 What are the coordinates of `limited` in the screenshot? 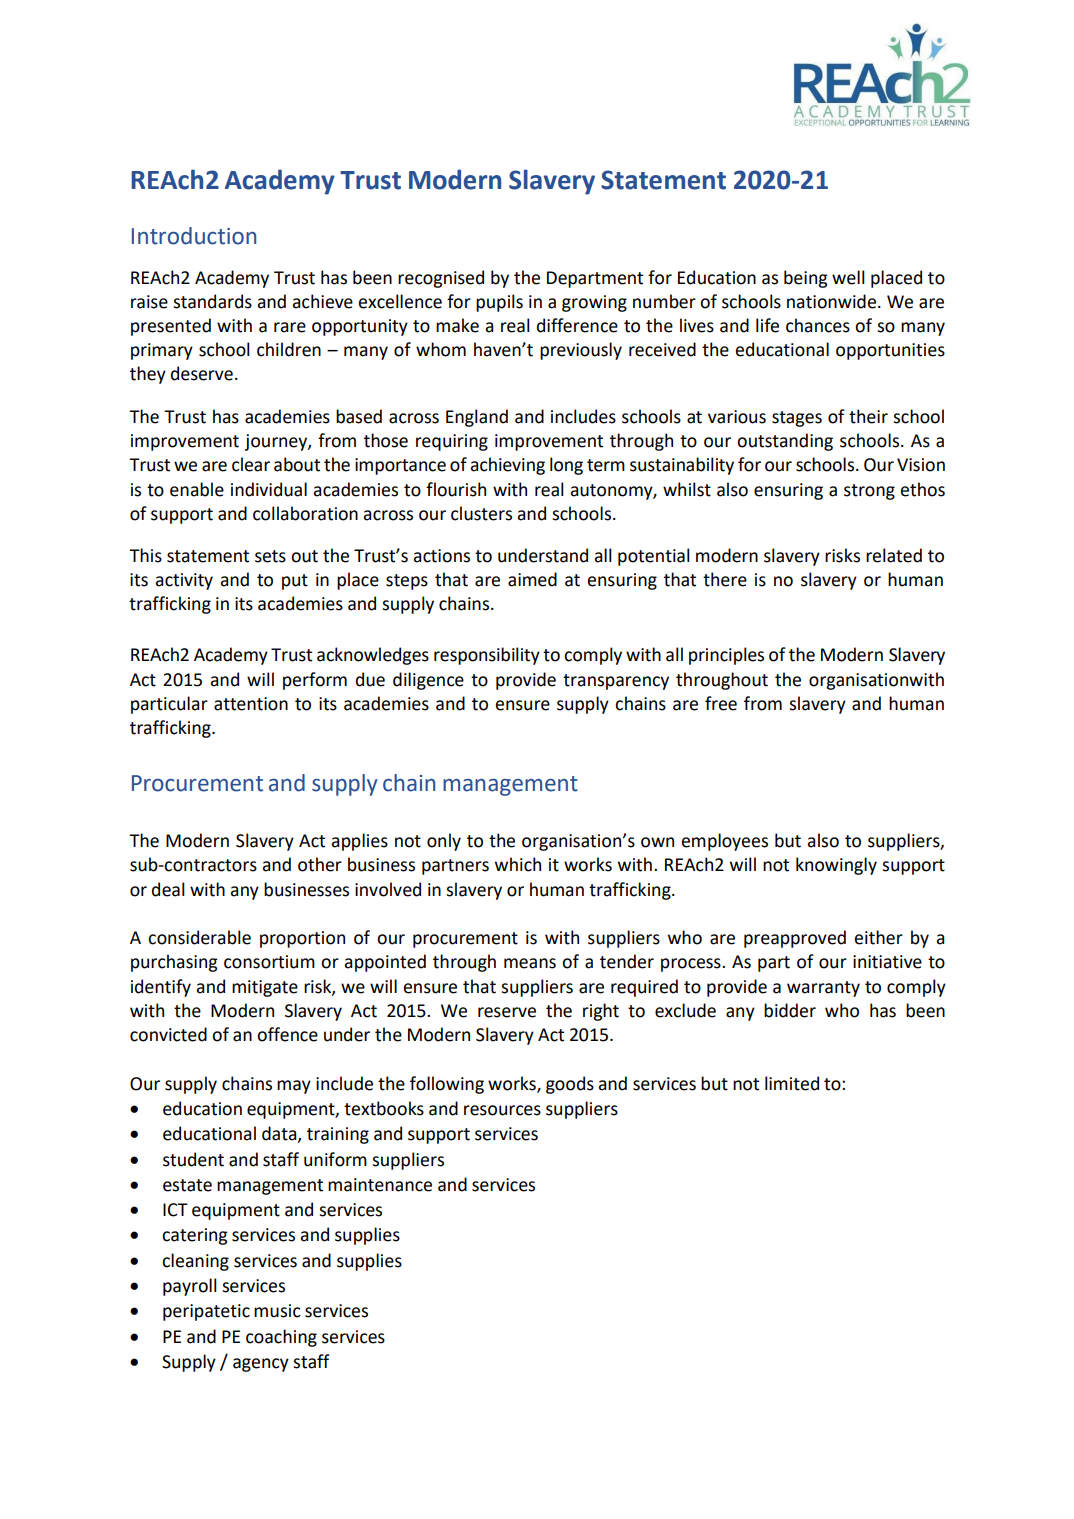 It's located at (792, 1083).
